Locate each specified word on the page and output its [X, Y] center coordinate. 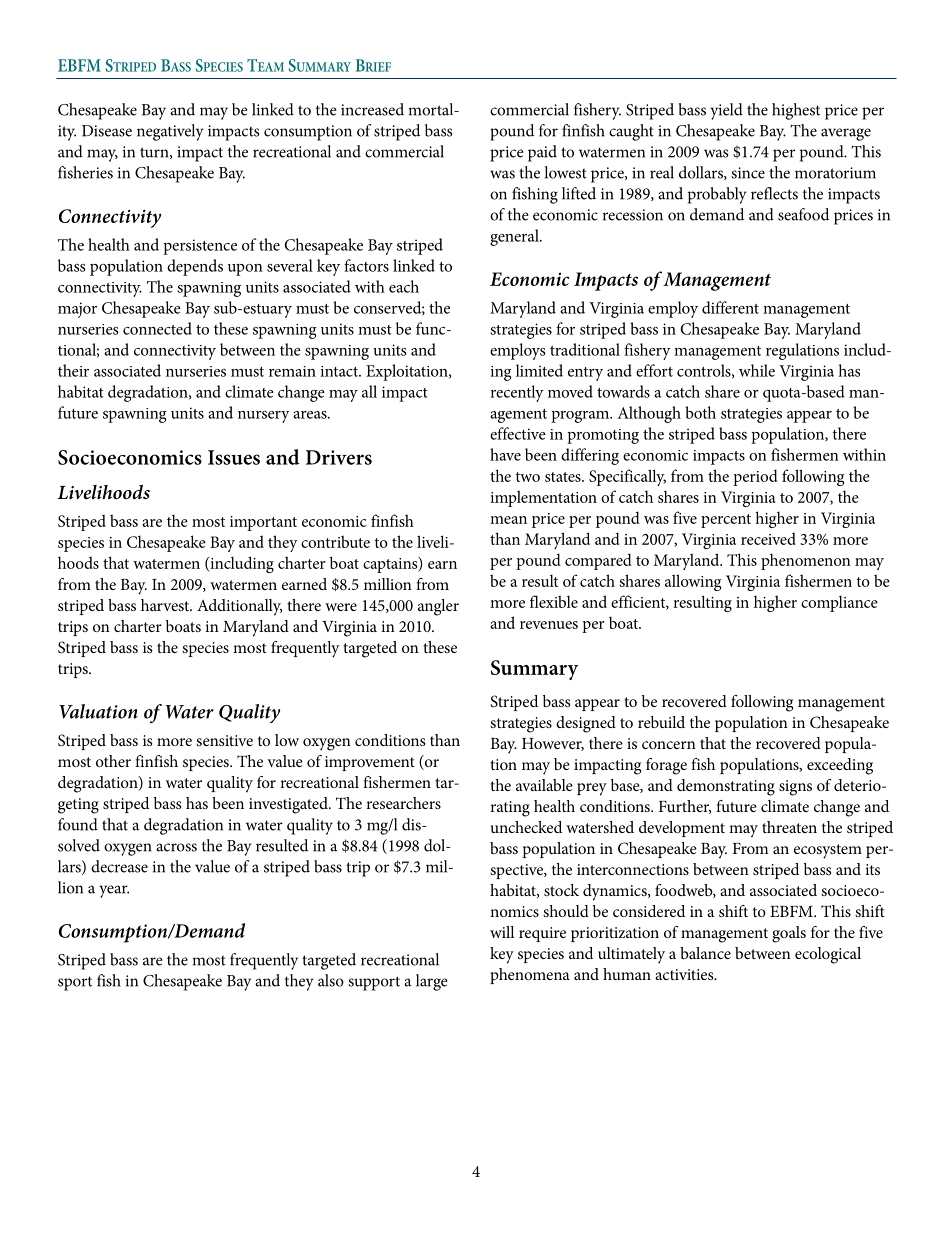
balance [705, 953]
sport [75, 983]
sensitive [224, 740]
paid [542, 153]
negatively [170, 132]
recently [517, 393]
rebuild [661, 722]
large [432, 982]
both [700, 412]
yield [726, 111]
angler [438, 607]
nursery [264, 417]
